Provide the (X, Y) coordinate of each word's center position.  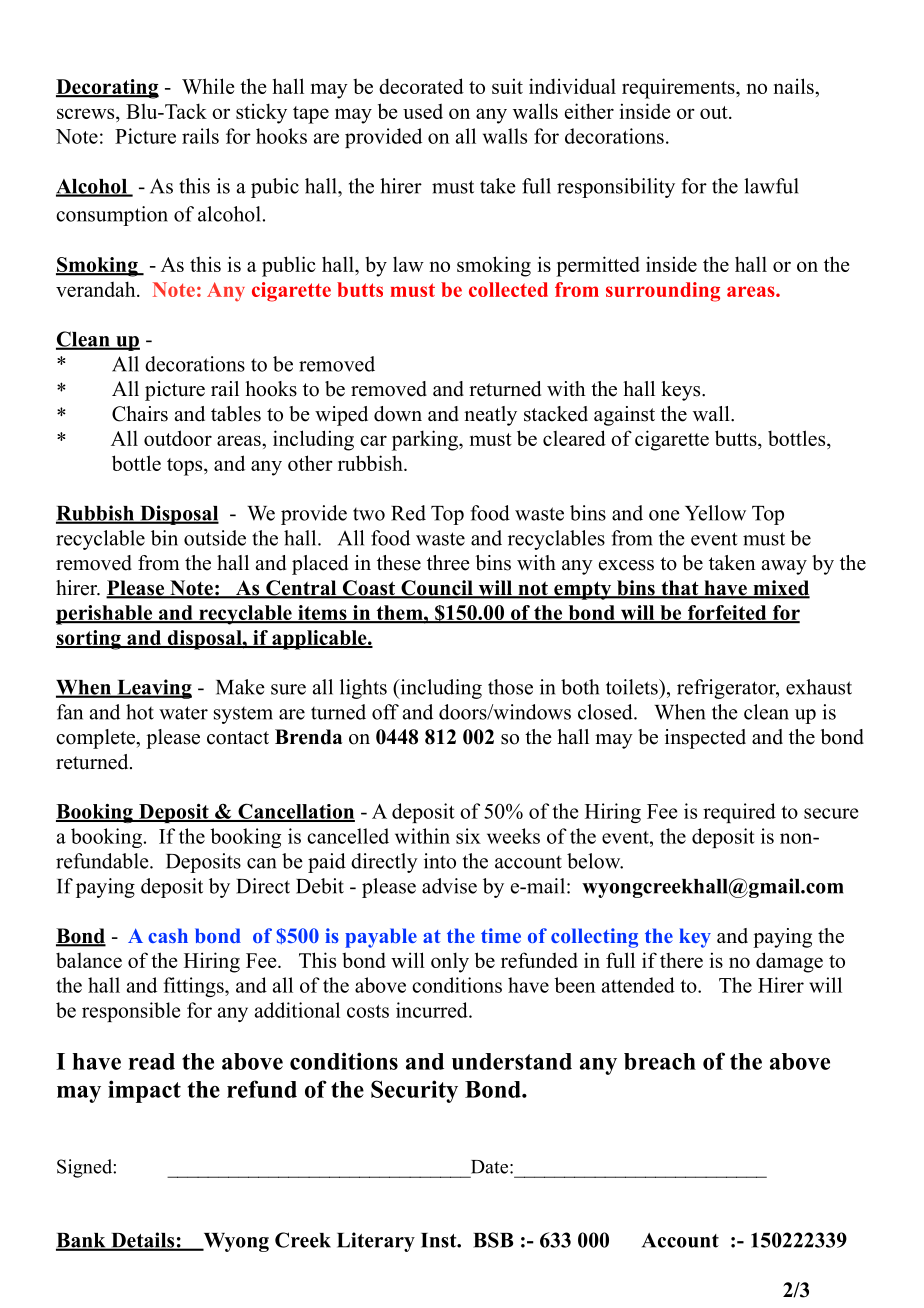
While (208, 86)
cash (168, 935)
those (510, 687)
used (423, 111)
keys (682, 391)
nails (795, 86)
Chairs (140, 414)
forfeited (727, 614)
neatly (490, 416)
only (450, 962)
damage (789, 962)
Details (143, 1241)
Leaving (153, 689)
